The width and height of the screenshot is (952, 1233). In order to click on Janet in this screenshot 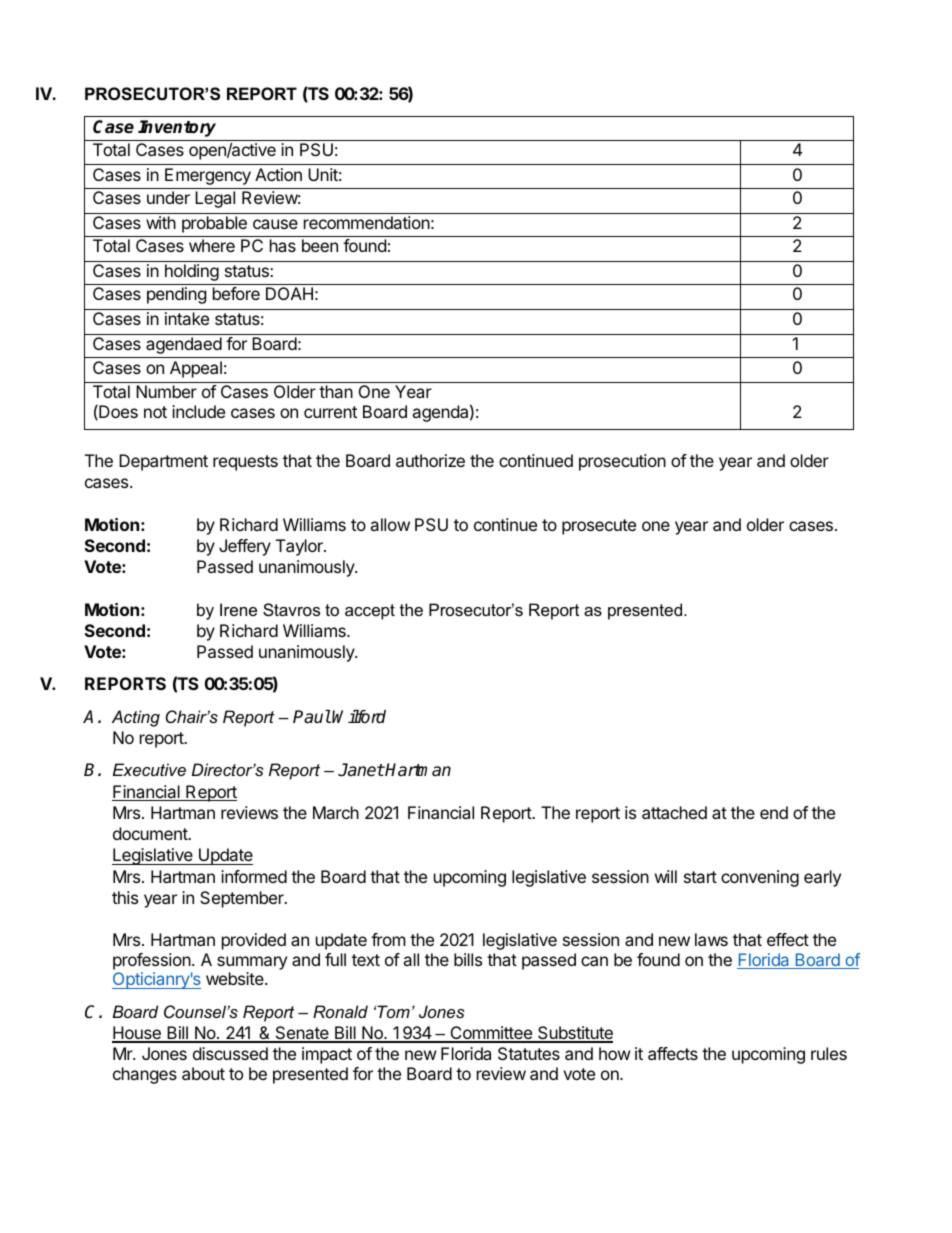, I will do `click(361, 770)`.
